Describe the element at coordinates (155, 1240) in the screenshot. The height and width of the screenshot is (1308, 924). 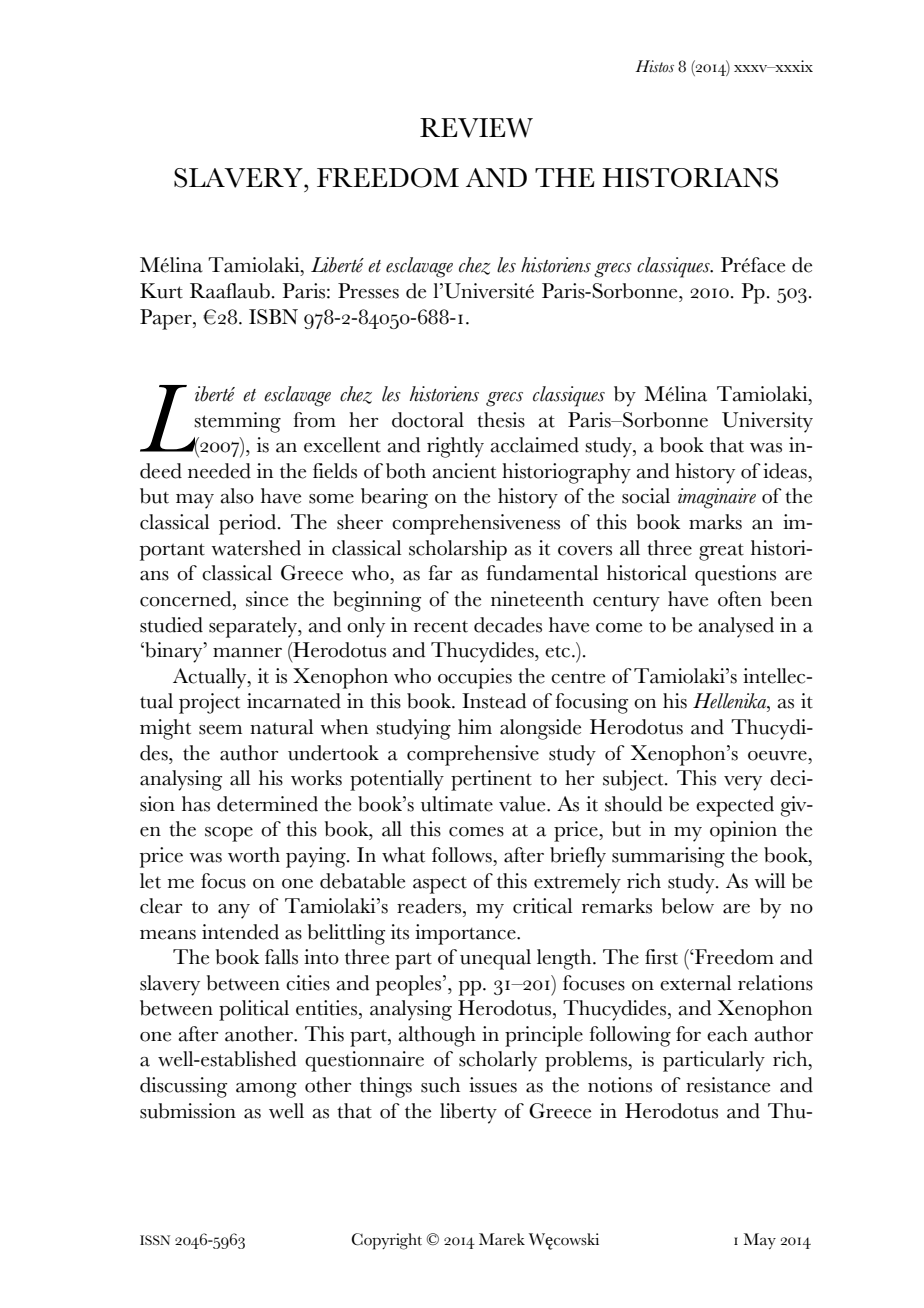
I see `ISSN` at that location.
